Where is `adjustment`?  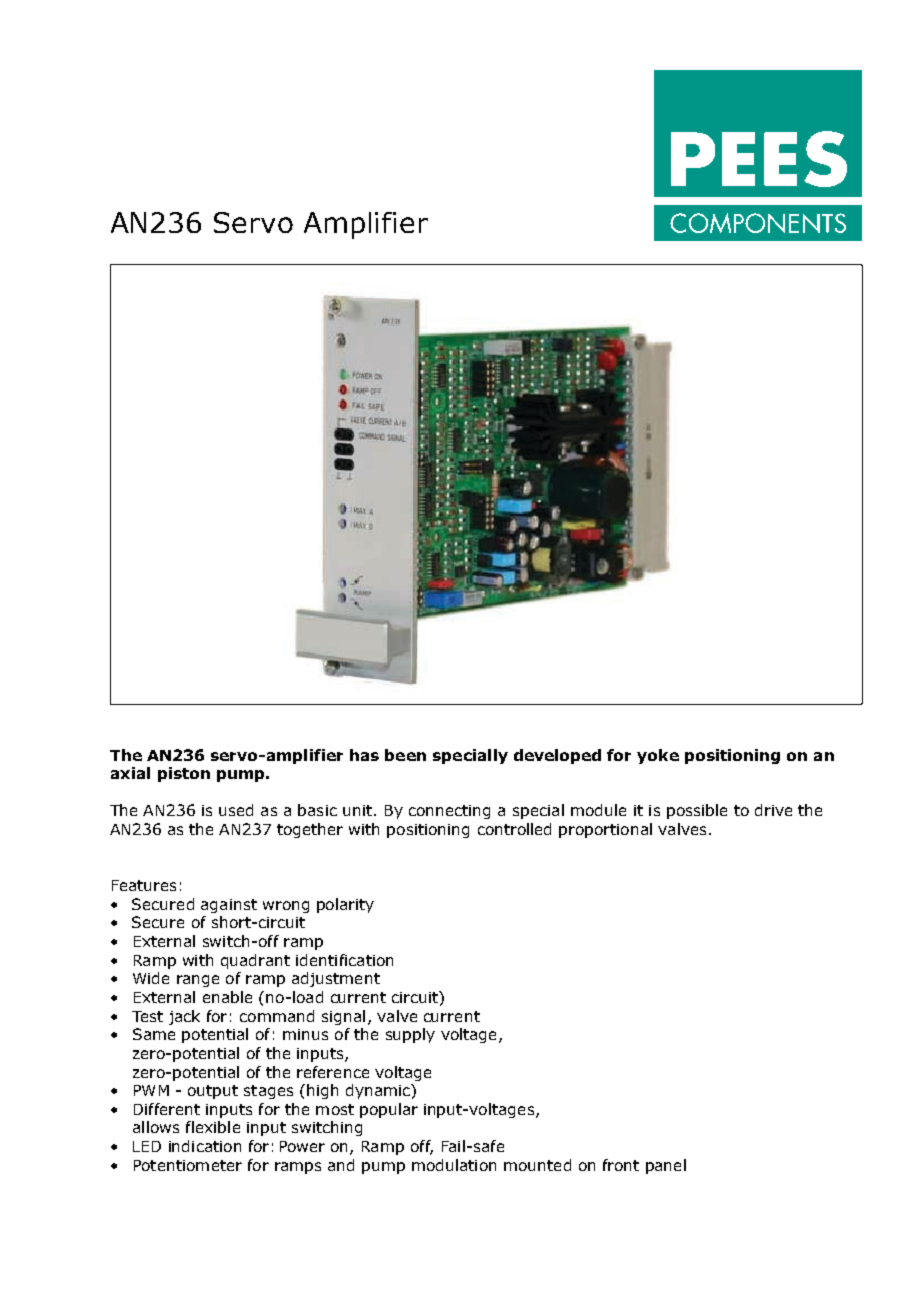
adjustment is located at coordinates (336, 979).
